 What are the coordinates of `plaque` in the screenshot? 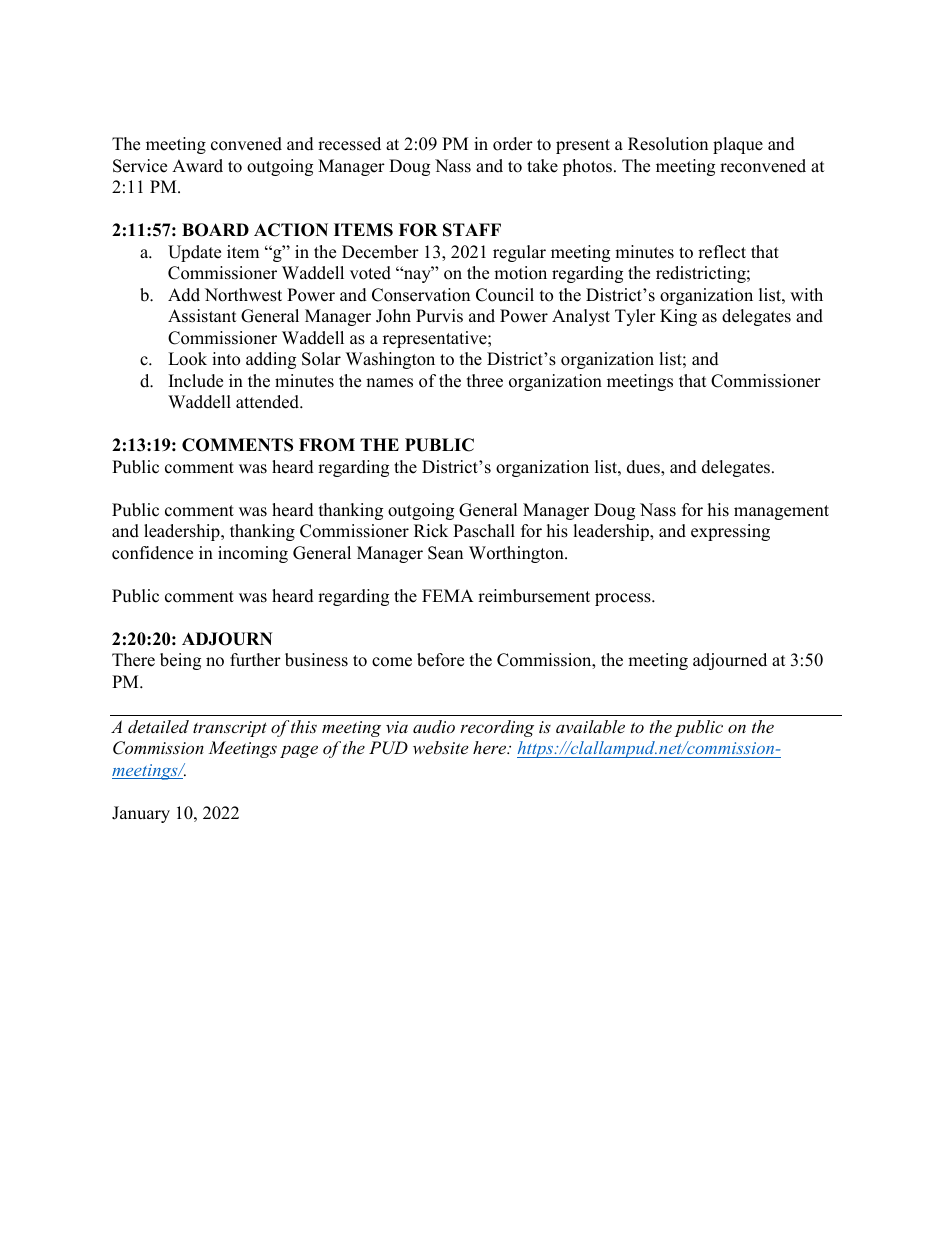 It's located at (738, 145).
